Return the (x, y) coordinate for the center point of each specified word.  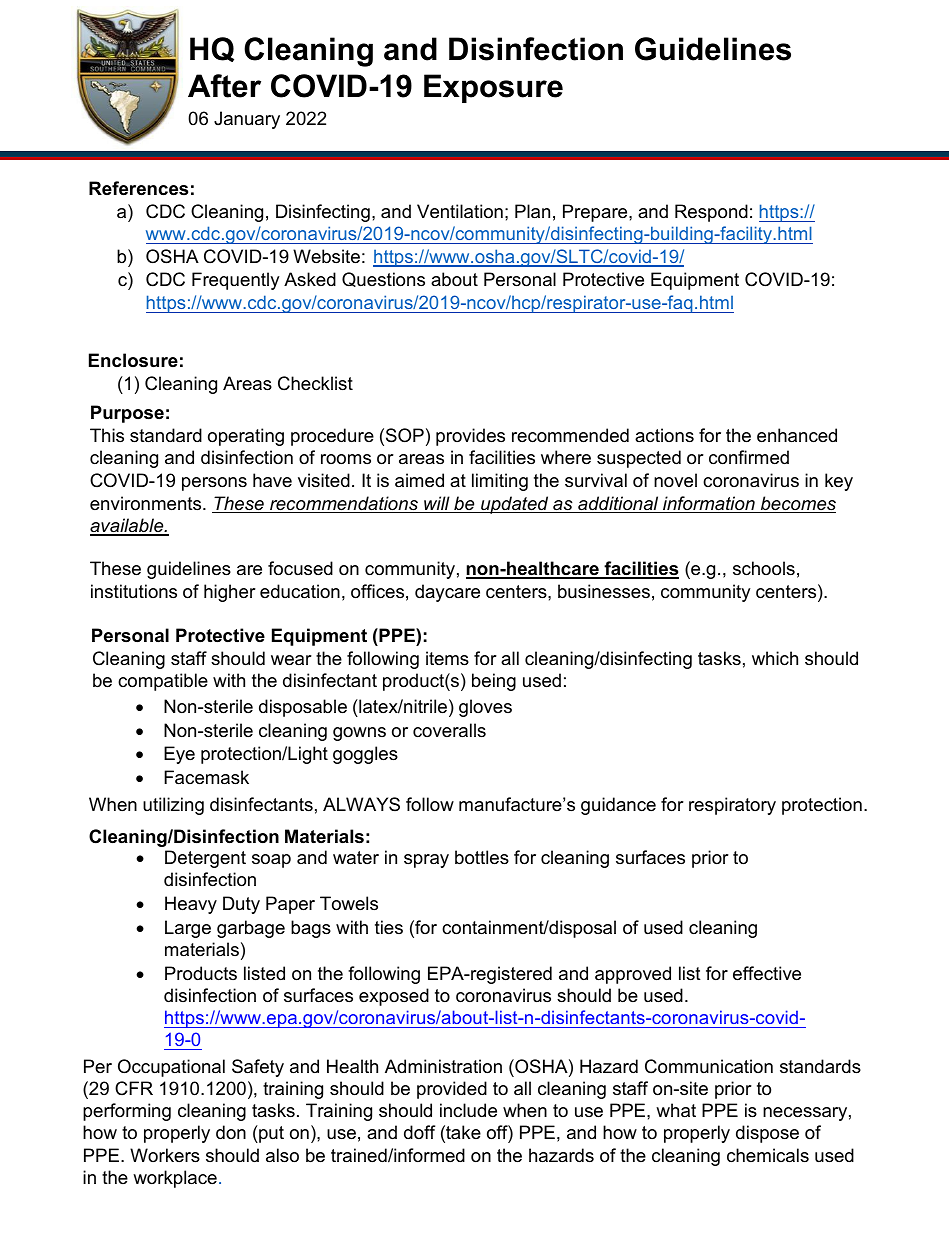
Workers (165, 1155)
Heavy (191, 905)
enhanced (797, 435)
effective (767, 973)
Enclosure (133, 360)
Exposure (493, 88)
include (468, 1110)
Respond (711, 213)
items (447, 658)
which (775, 658)
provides (470, 437)
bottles (482, 857)
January (247, 120)
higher (230, 593)
